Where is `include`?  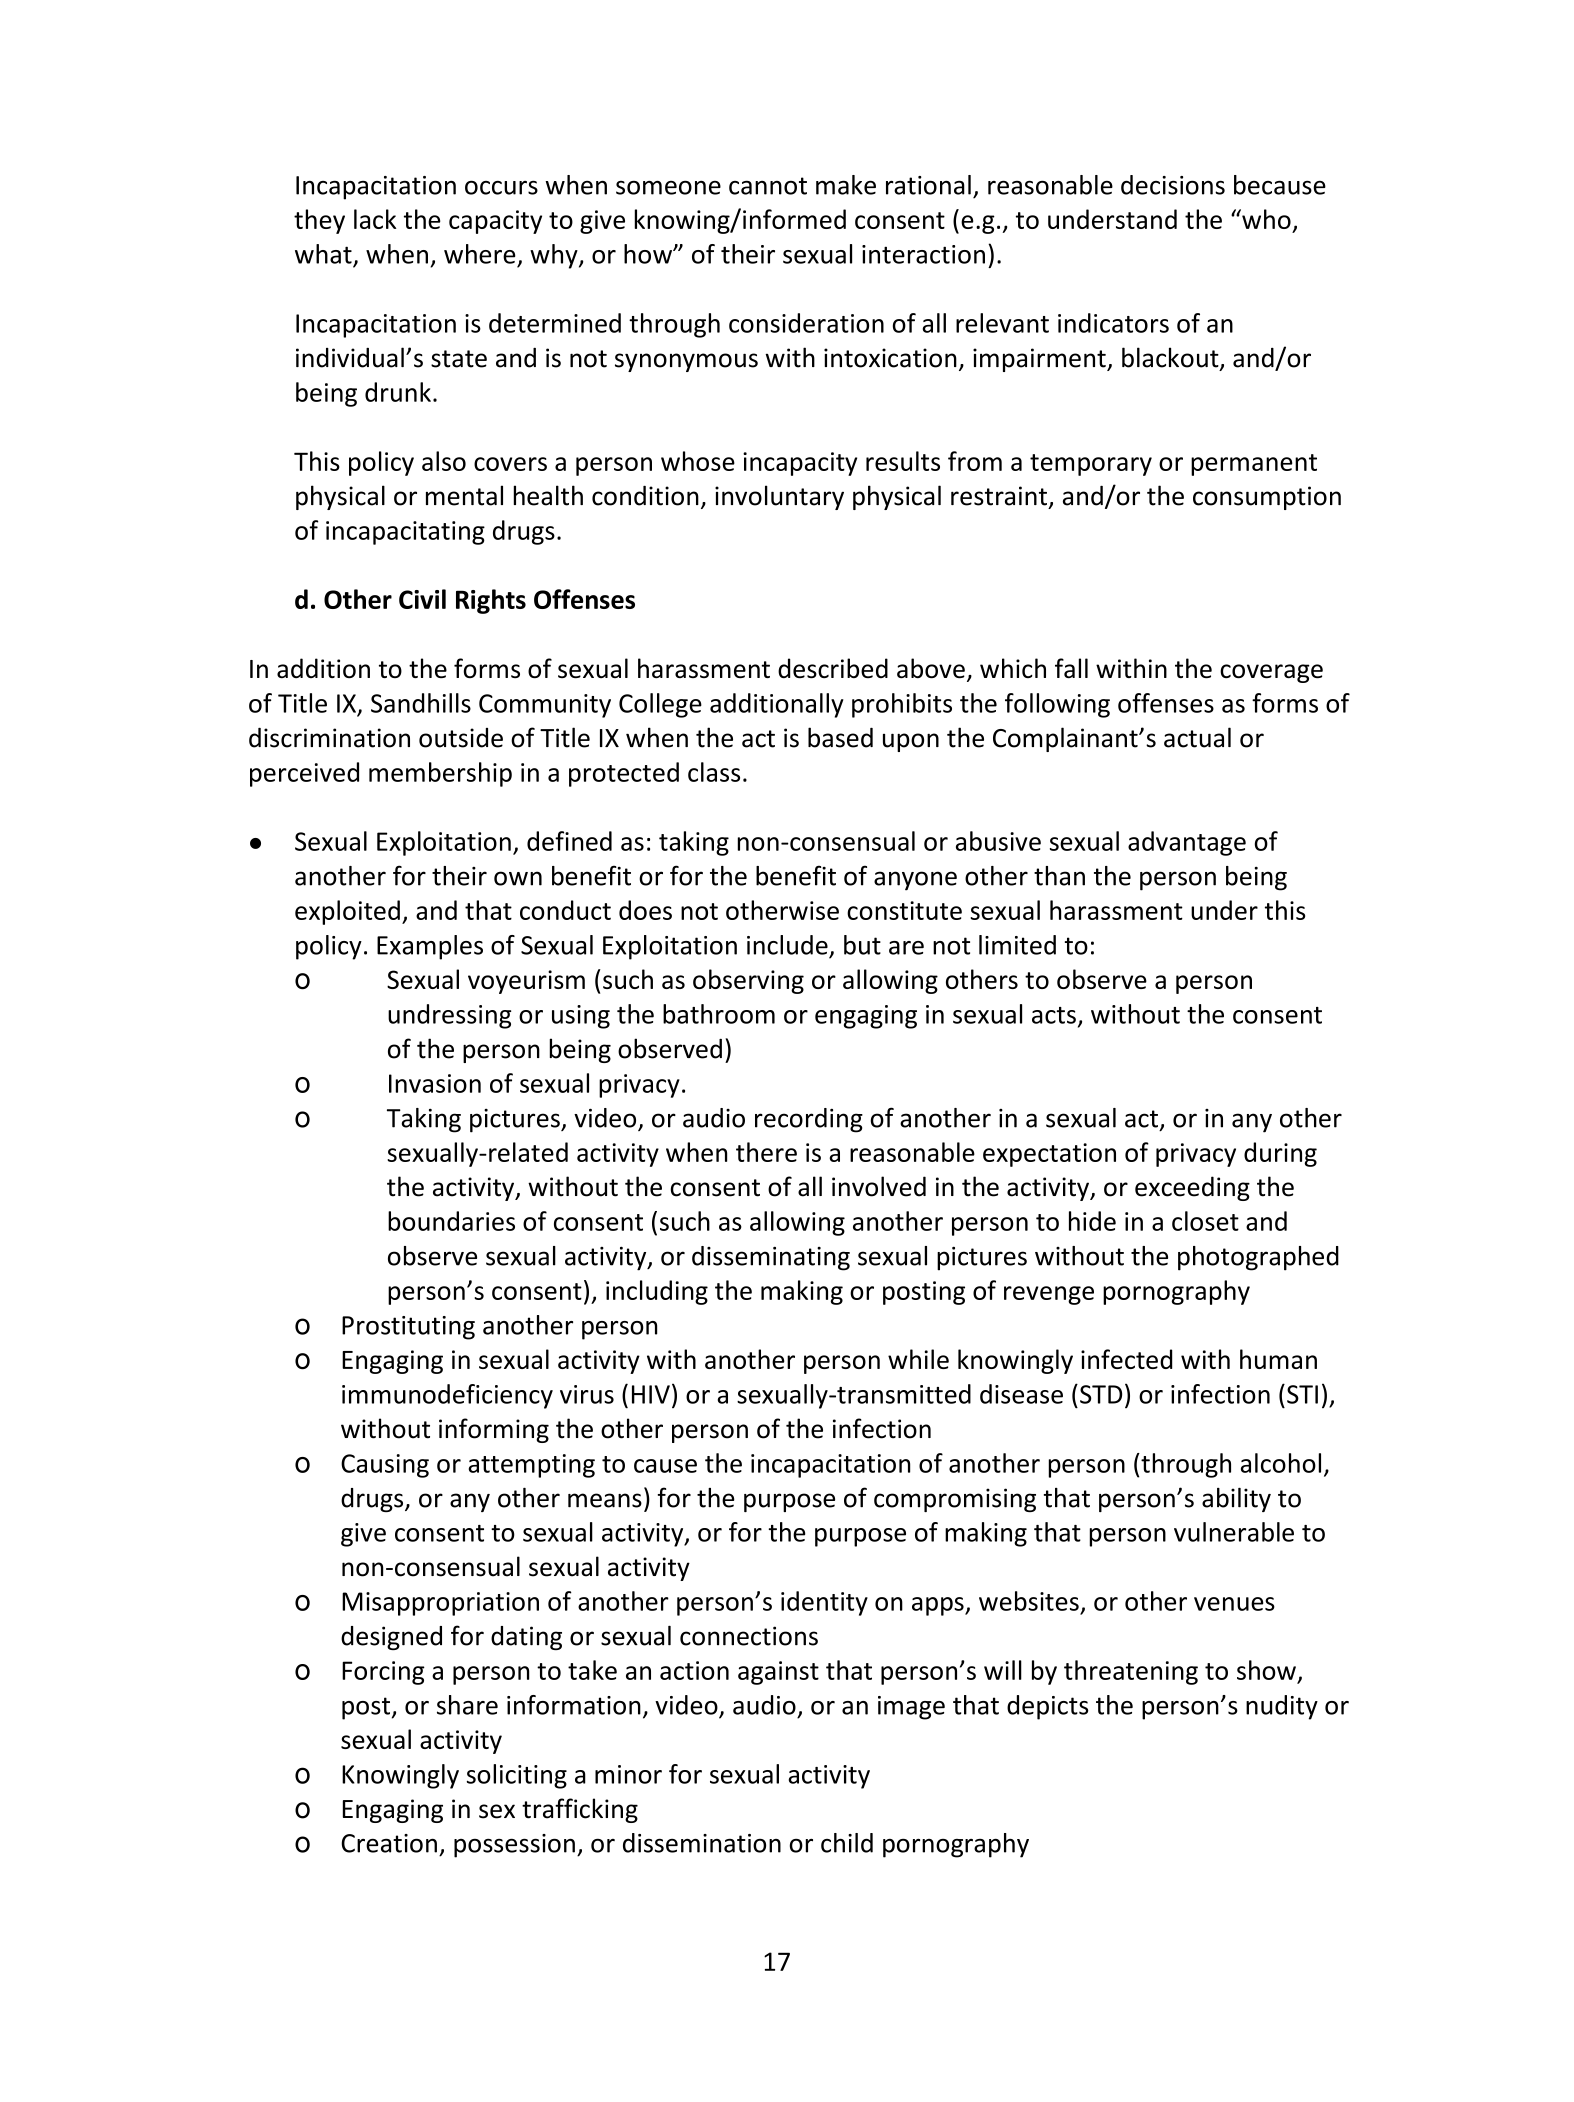
include is located at coordinates (787, 945).
